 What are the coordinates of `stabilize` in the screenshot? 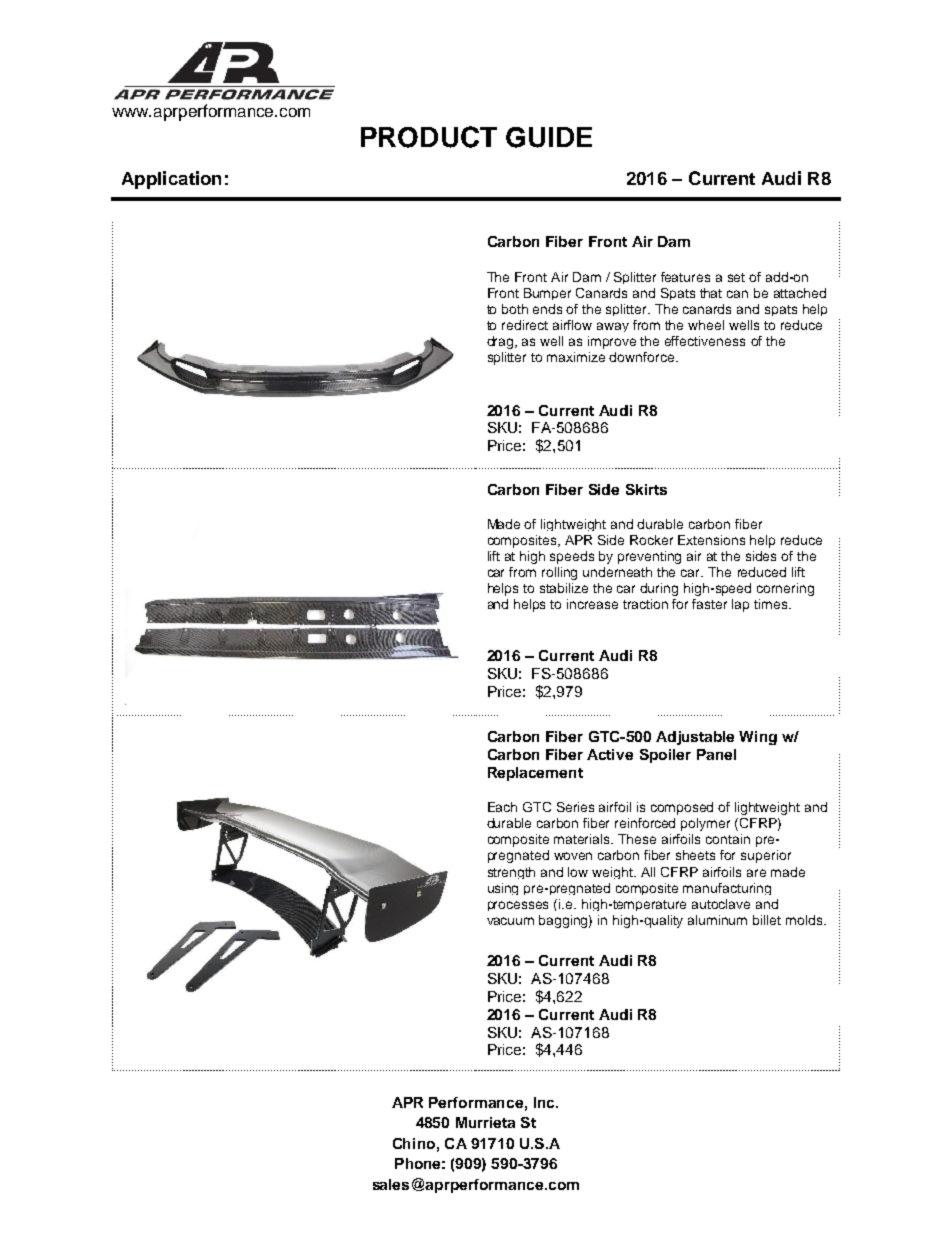 It's located at (564, 588).
